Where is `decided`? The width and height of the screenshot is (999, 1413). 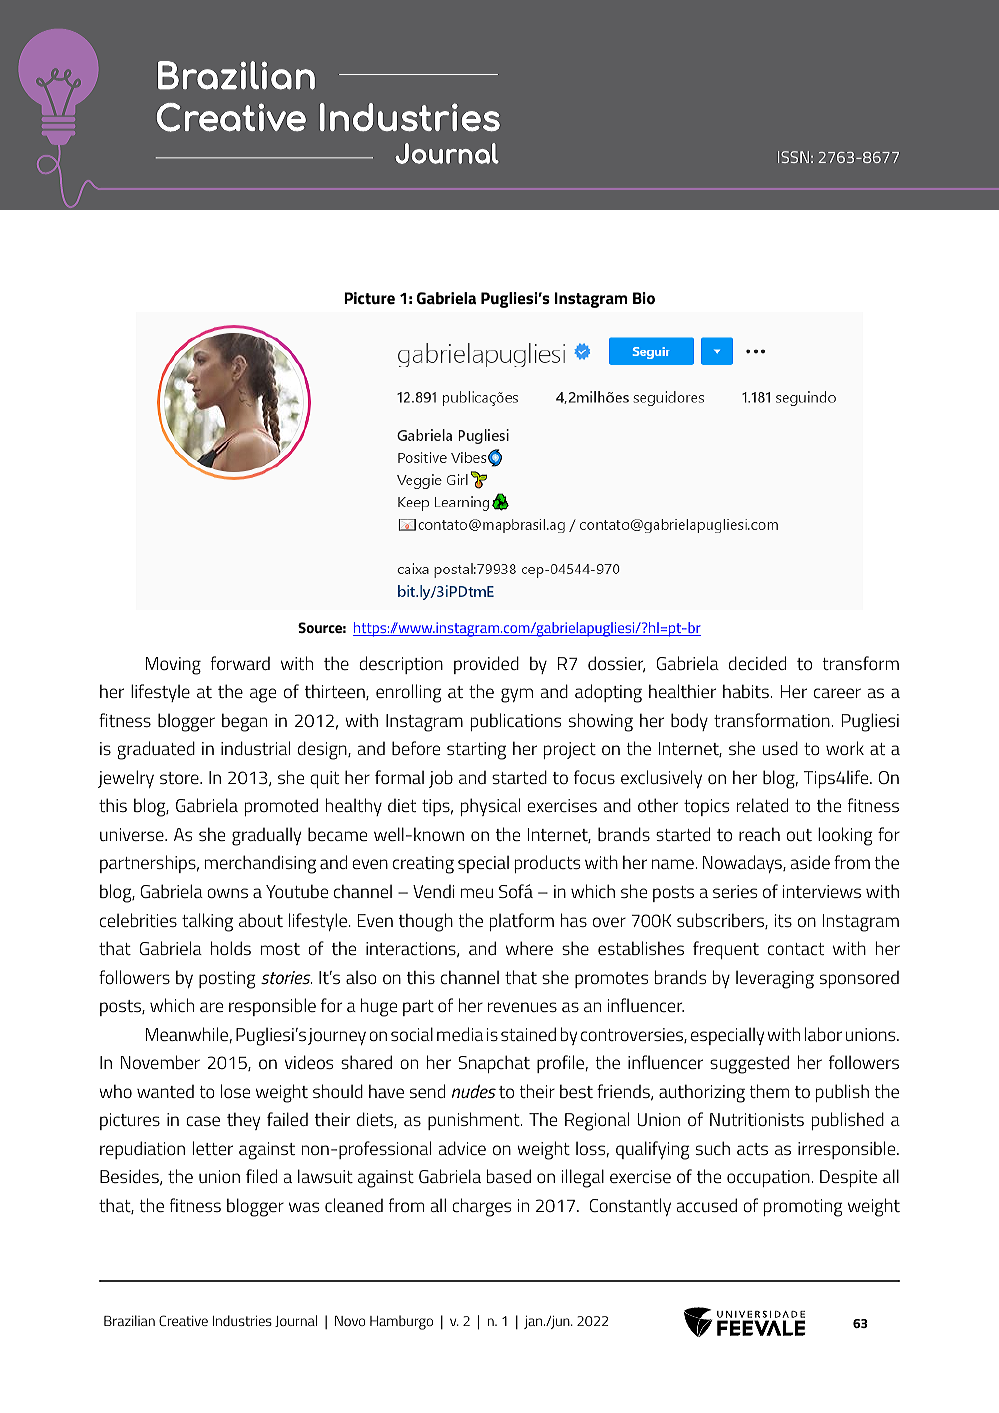 decided is located at coordinates (757, 663).
